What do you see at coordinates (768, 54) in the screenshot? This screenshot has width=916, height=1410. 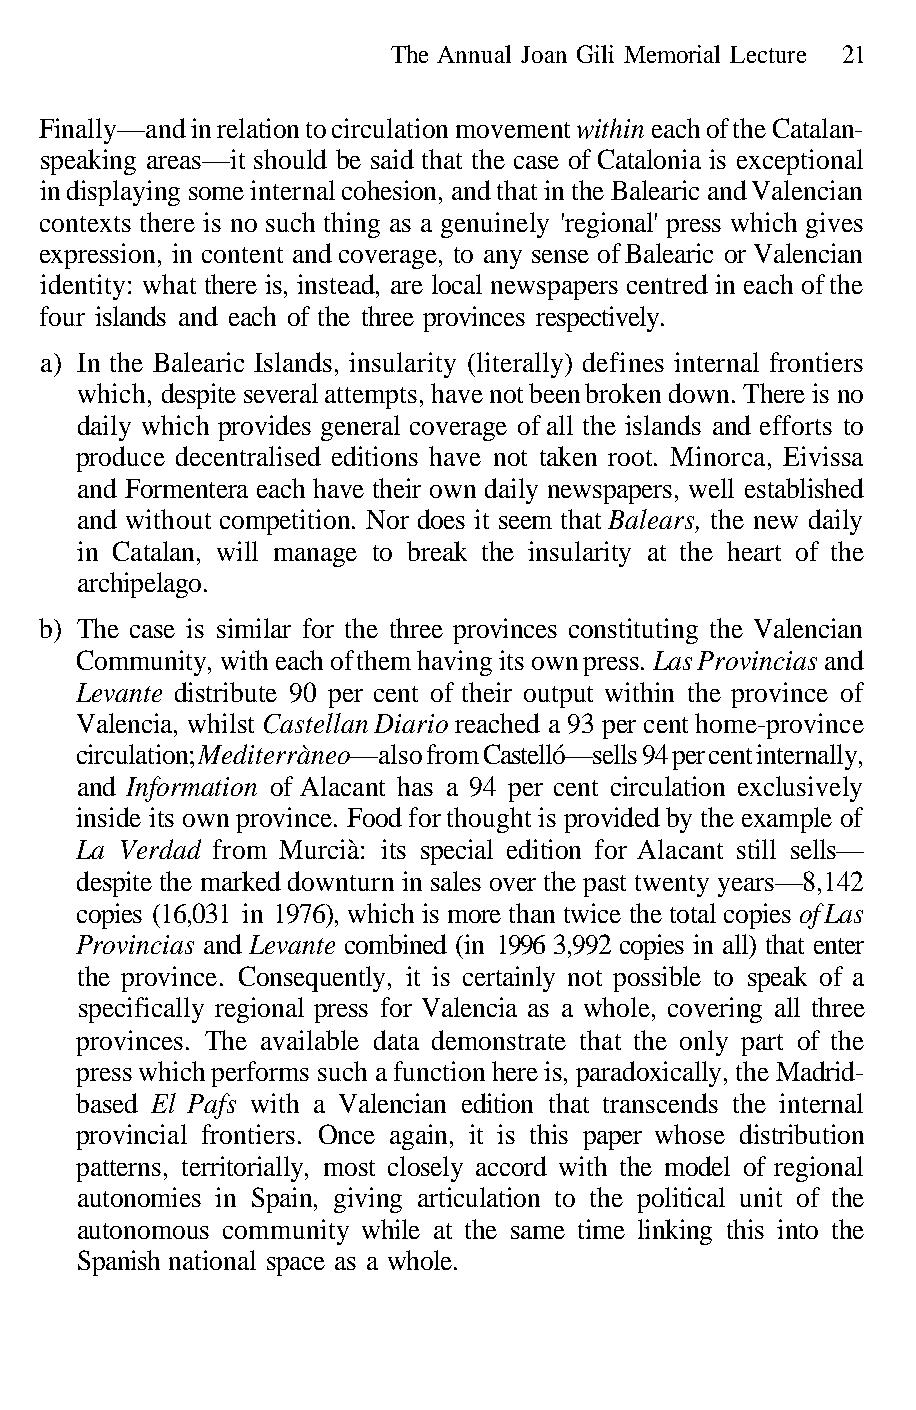 I see `Lecture` at bounding box center [768, 54].
